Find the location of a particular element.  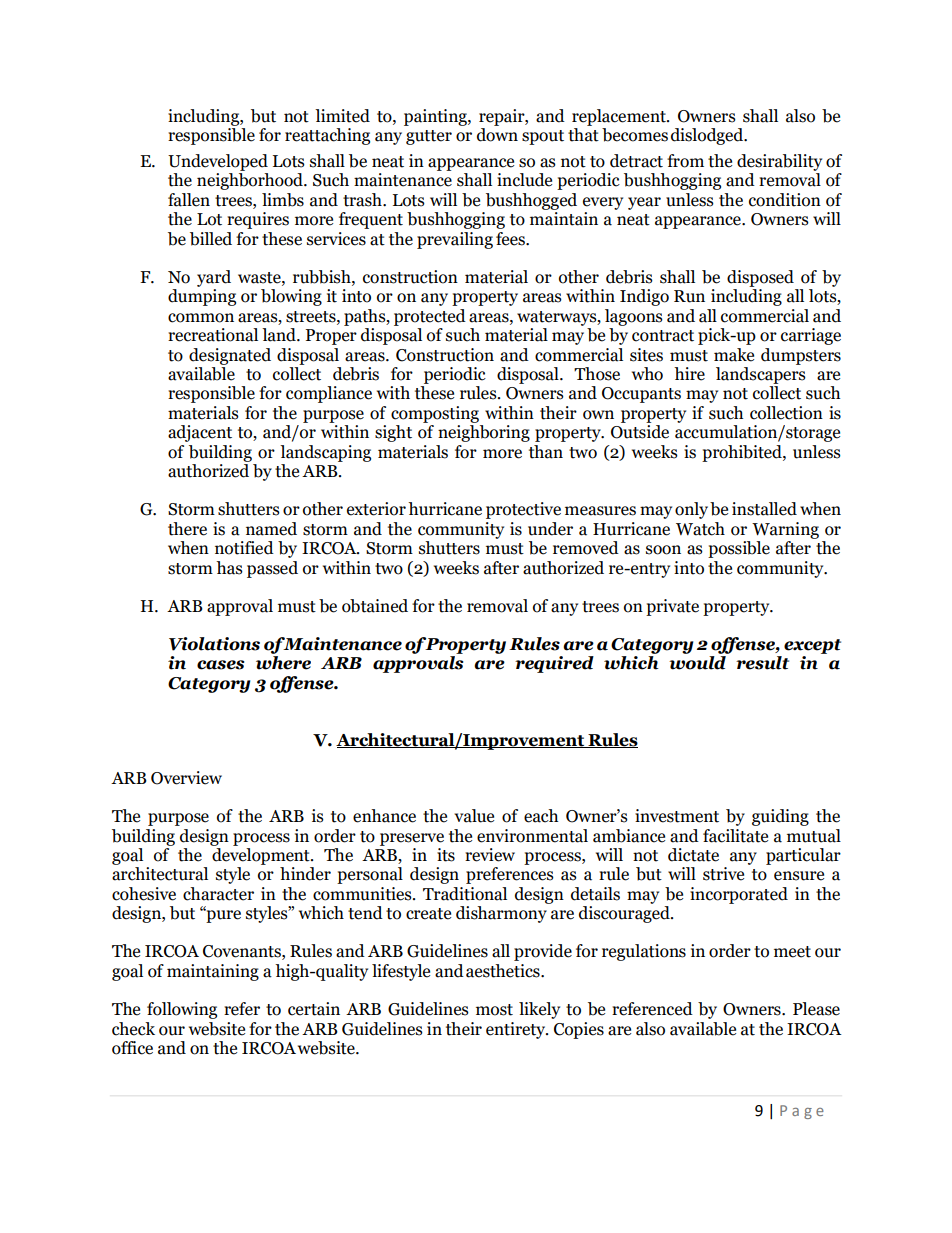

neighboring is located at coordinates (484, 433).
